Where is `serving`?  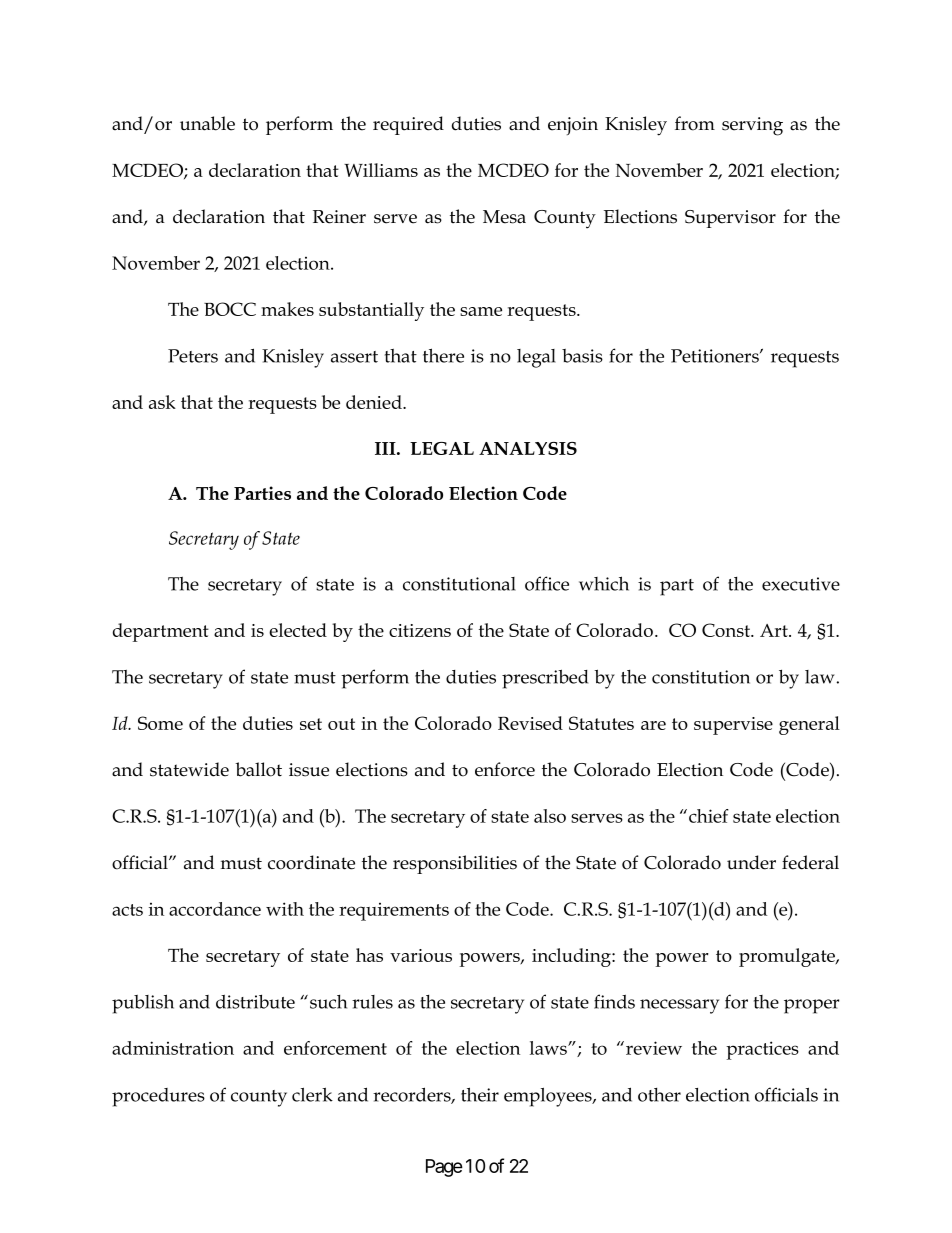
serving is located at coordinates (752, 126).
